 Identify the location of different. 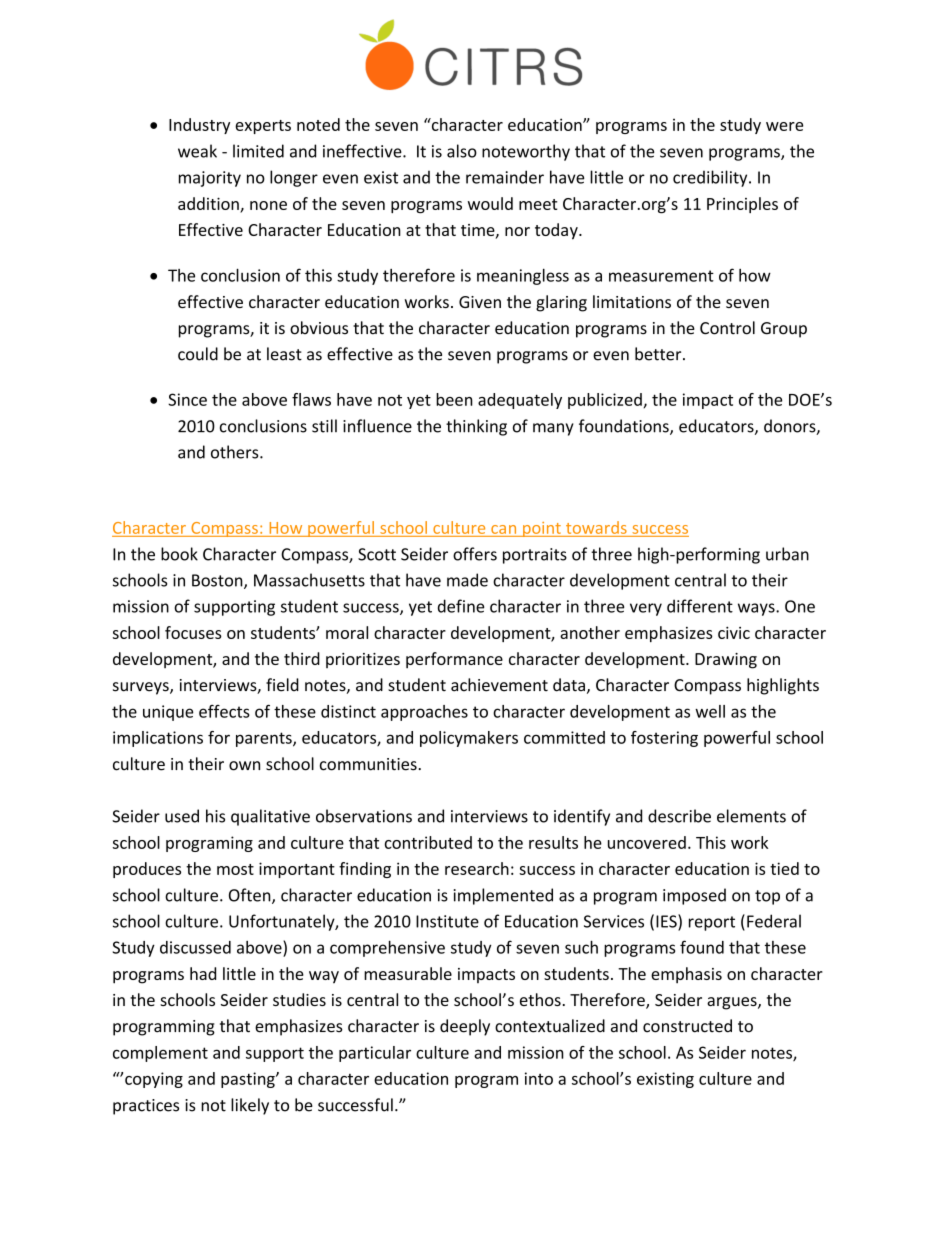
(700, 606).
